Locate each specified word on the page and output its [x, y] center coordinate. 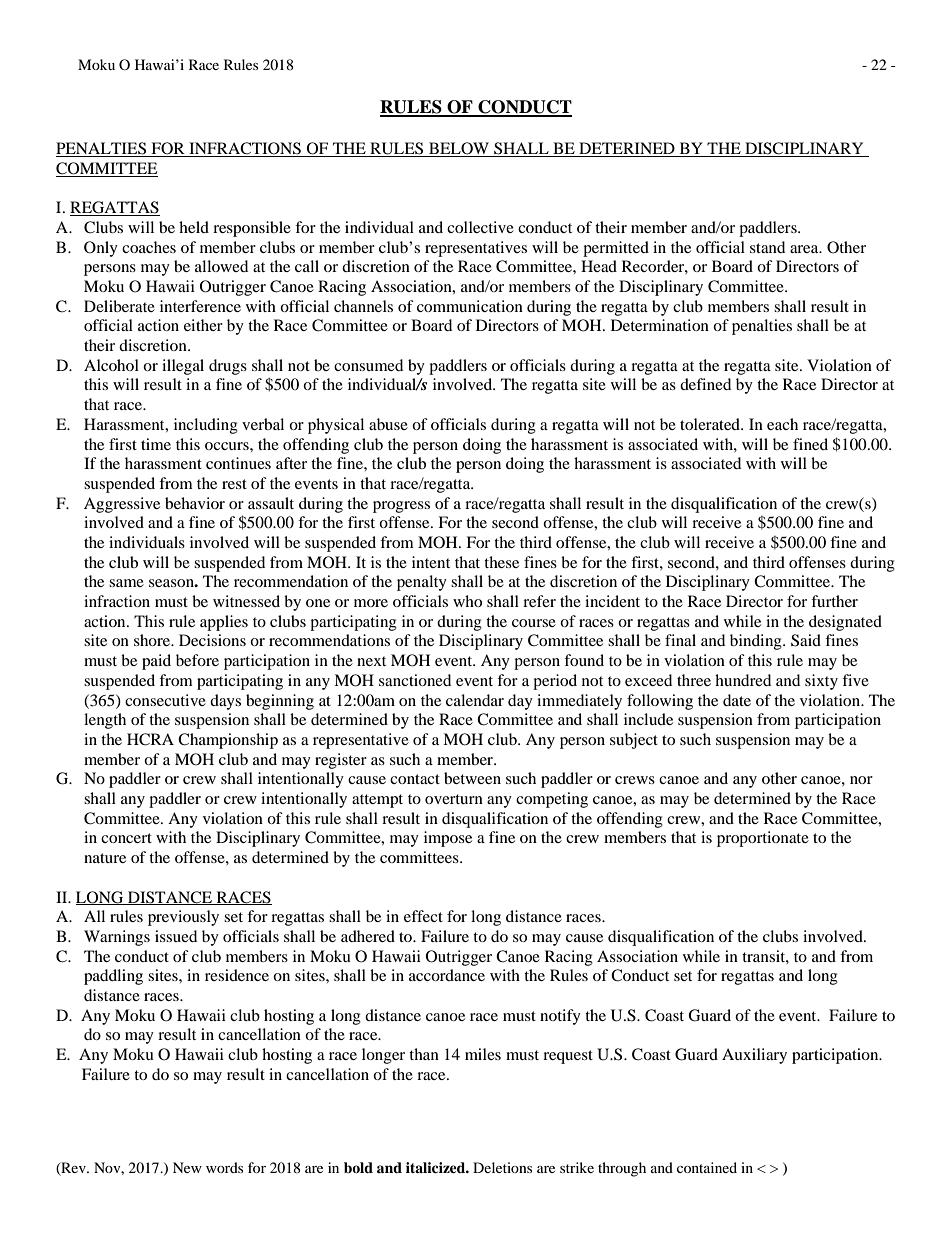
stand [767, 247]
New [187, 1167]
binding [757, 642]
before [197, 660]
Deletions [502, 1167]
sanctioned [415, 680]
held [194, 227]
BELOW [459, 149]
